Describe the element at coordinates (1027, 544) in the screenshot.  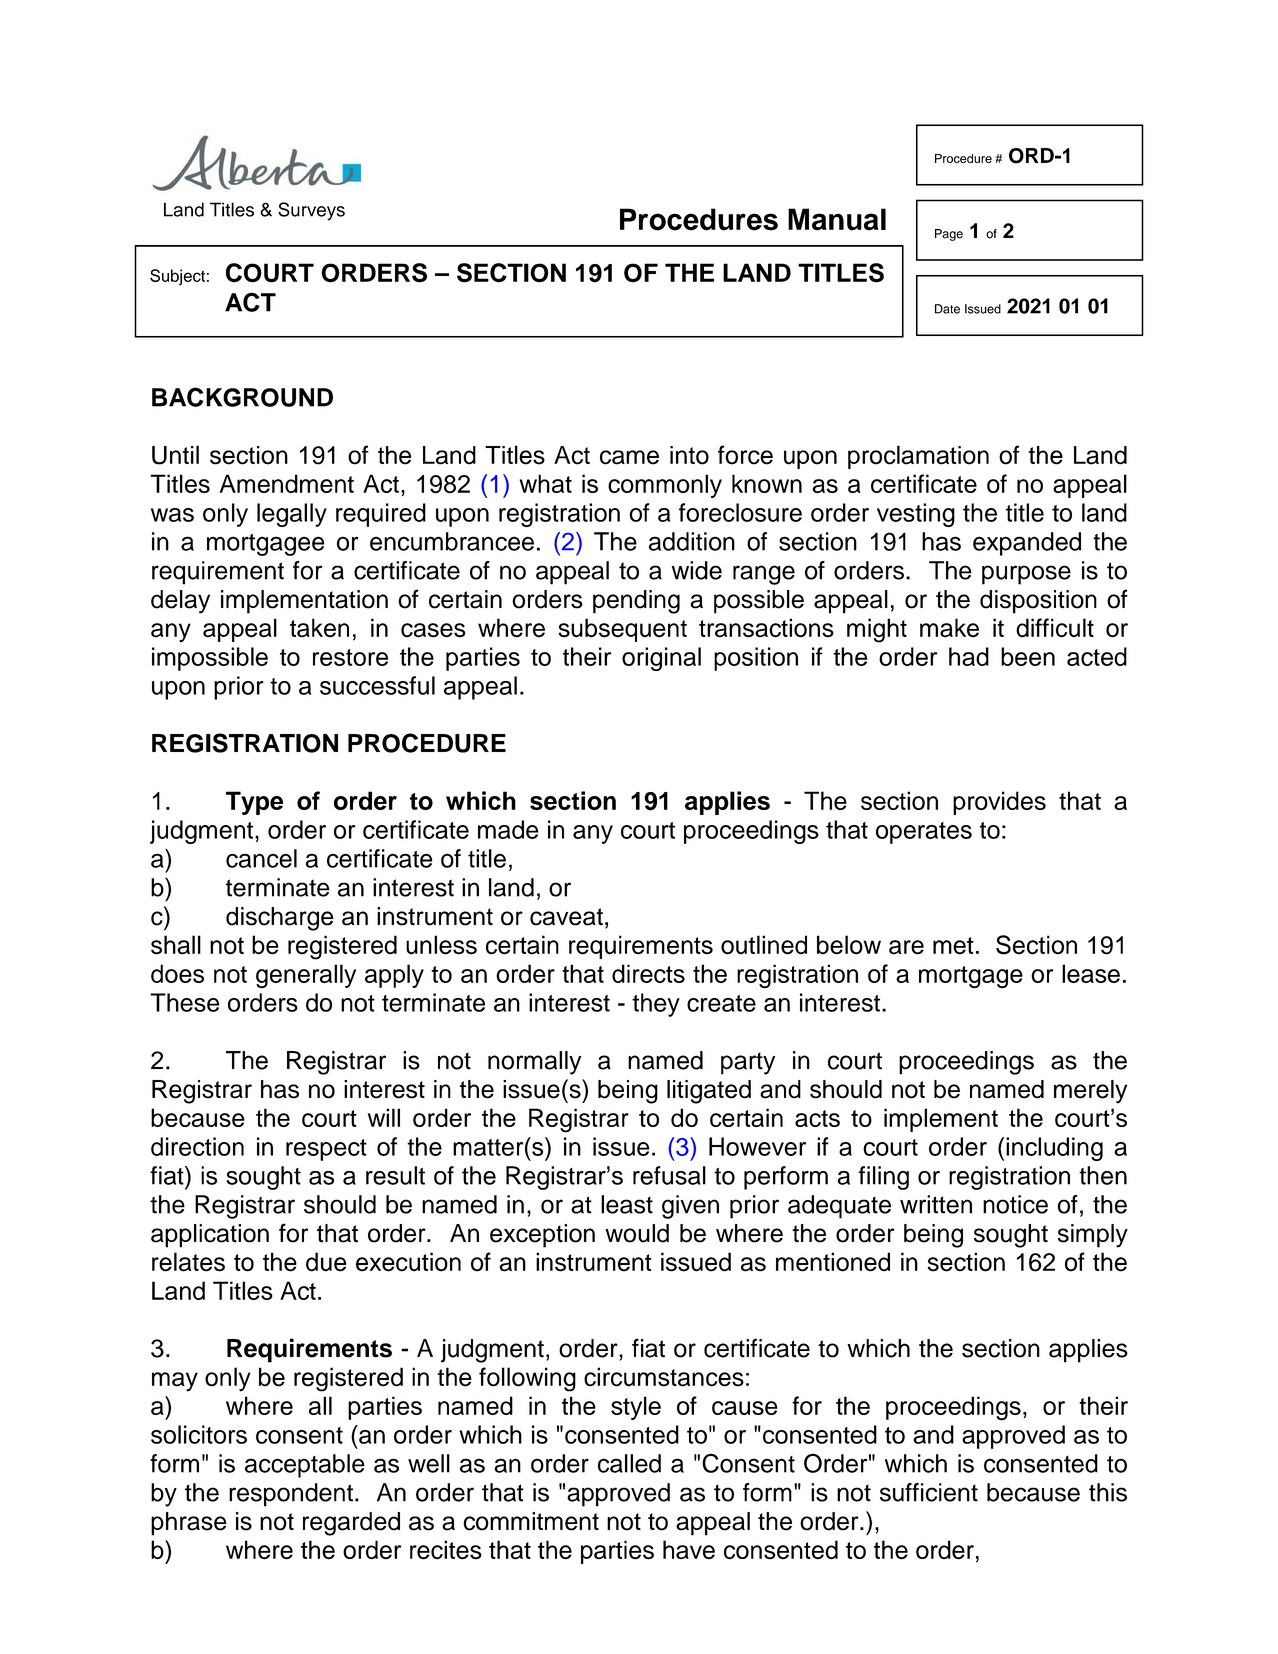
I see `expanded` at that location.
